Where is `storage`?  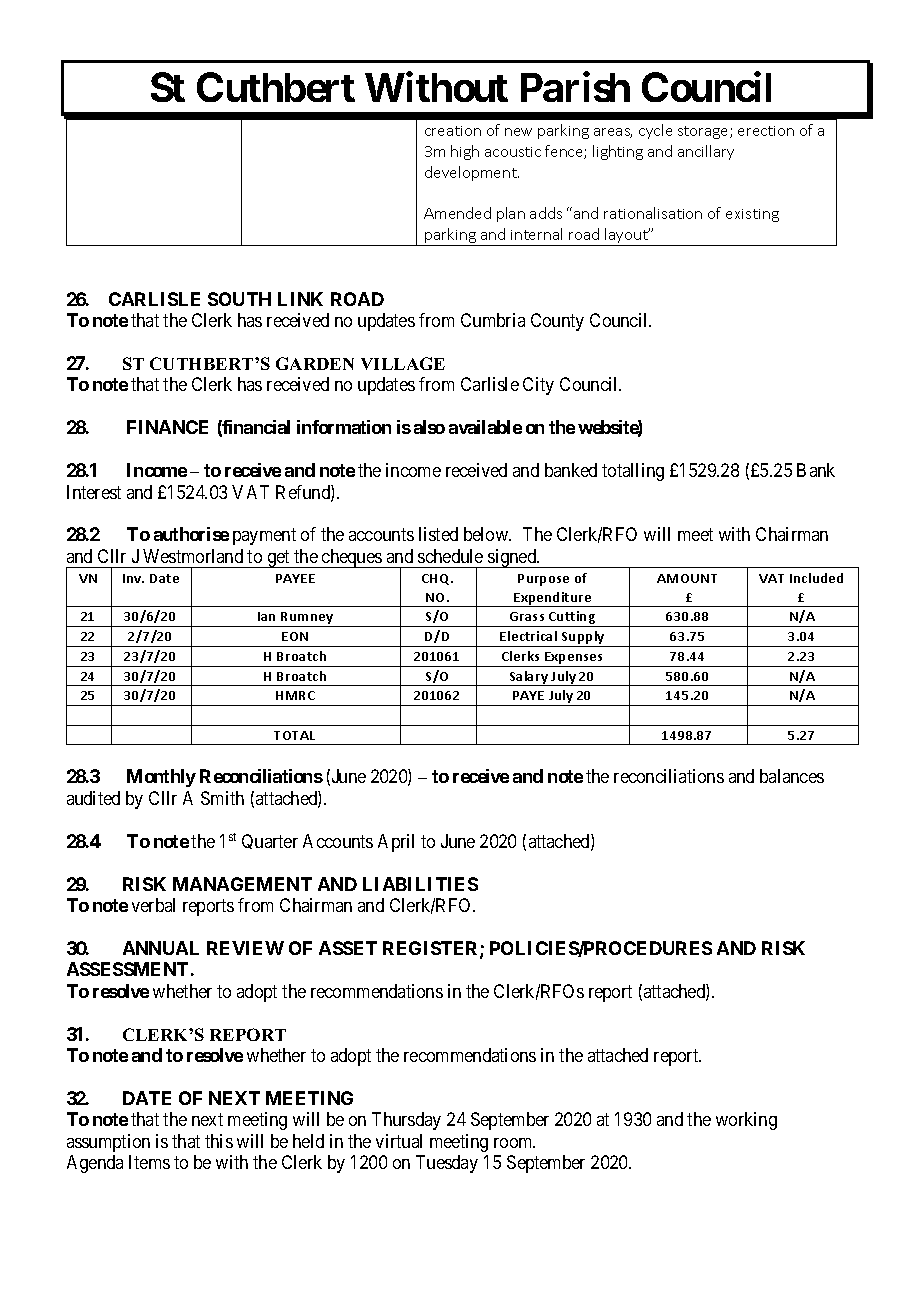 storage is located at coordinates (704, 132).
